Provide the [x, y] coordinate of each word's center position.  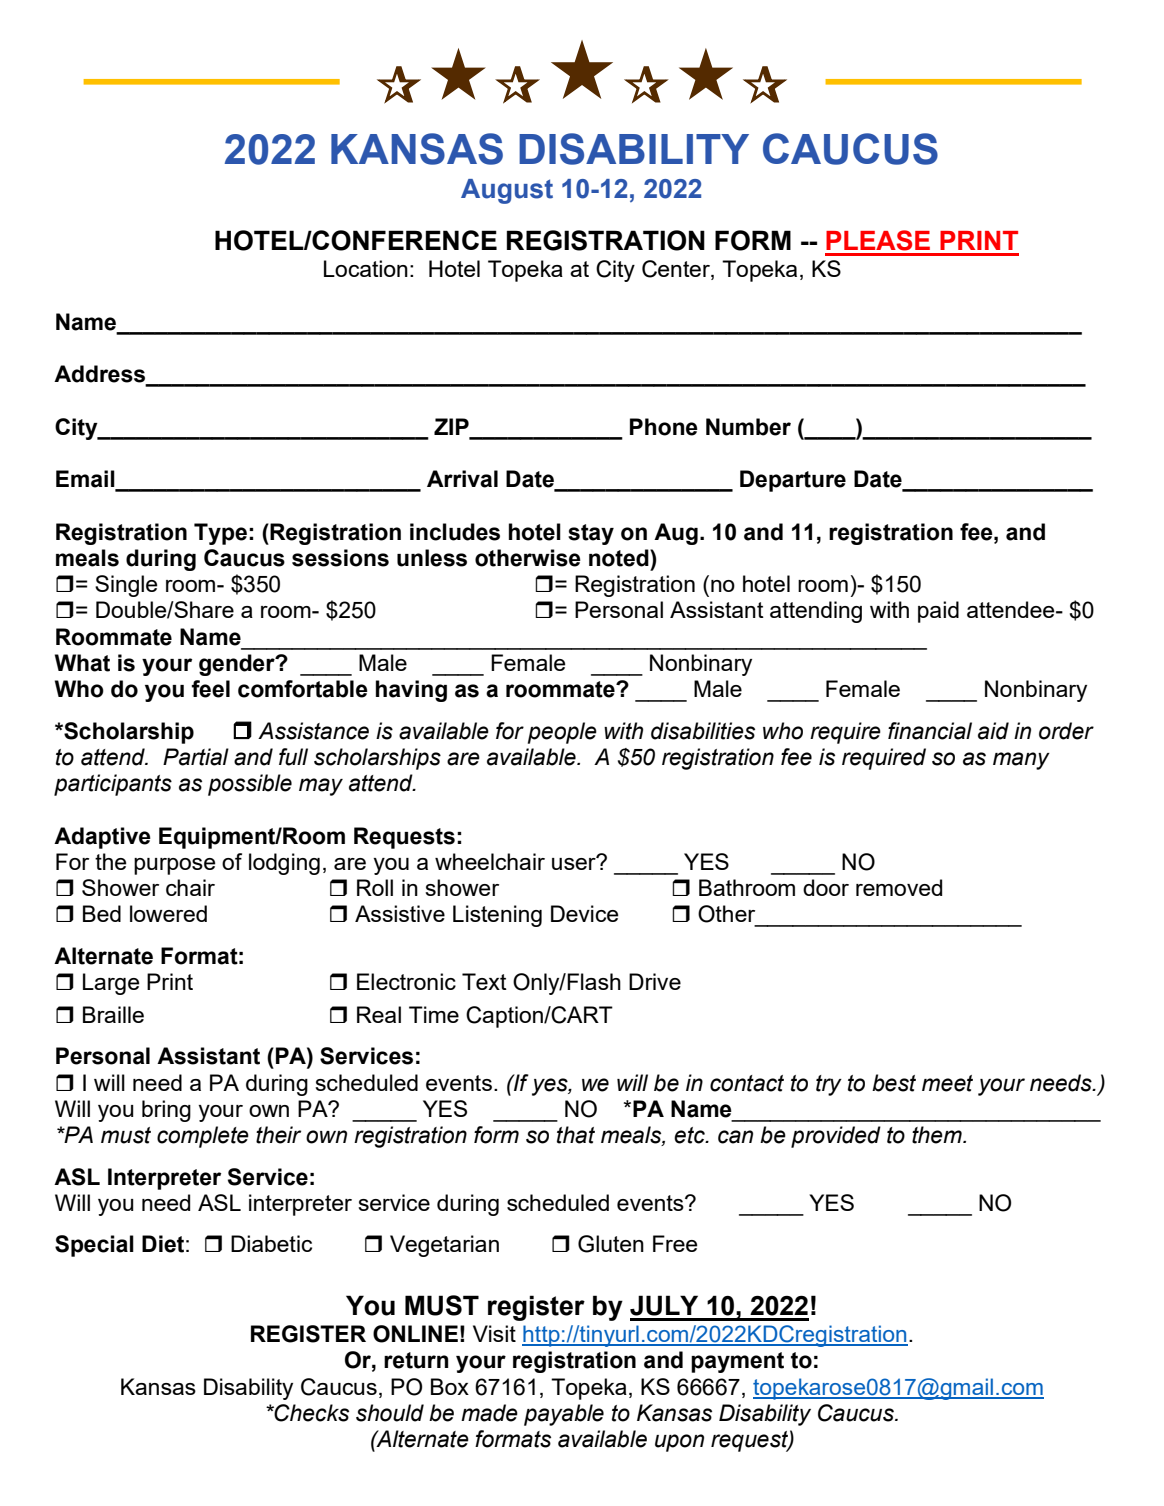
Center [677, 270]
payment [737, 1362]
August [507, 191]
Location [366, 268]
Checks [311, 1413]
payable [564, 1415]
